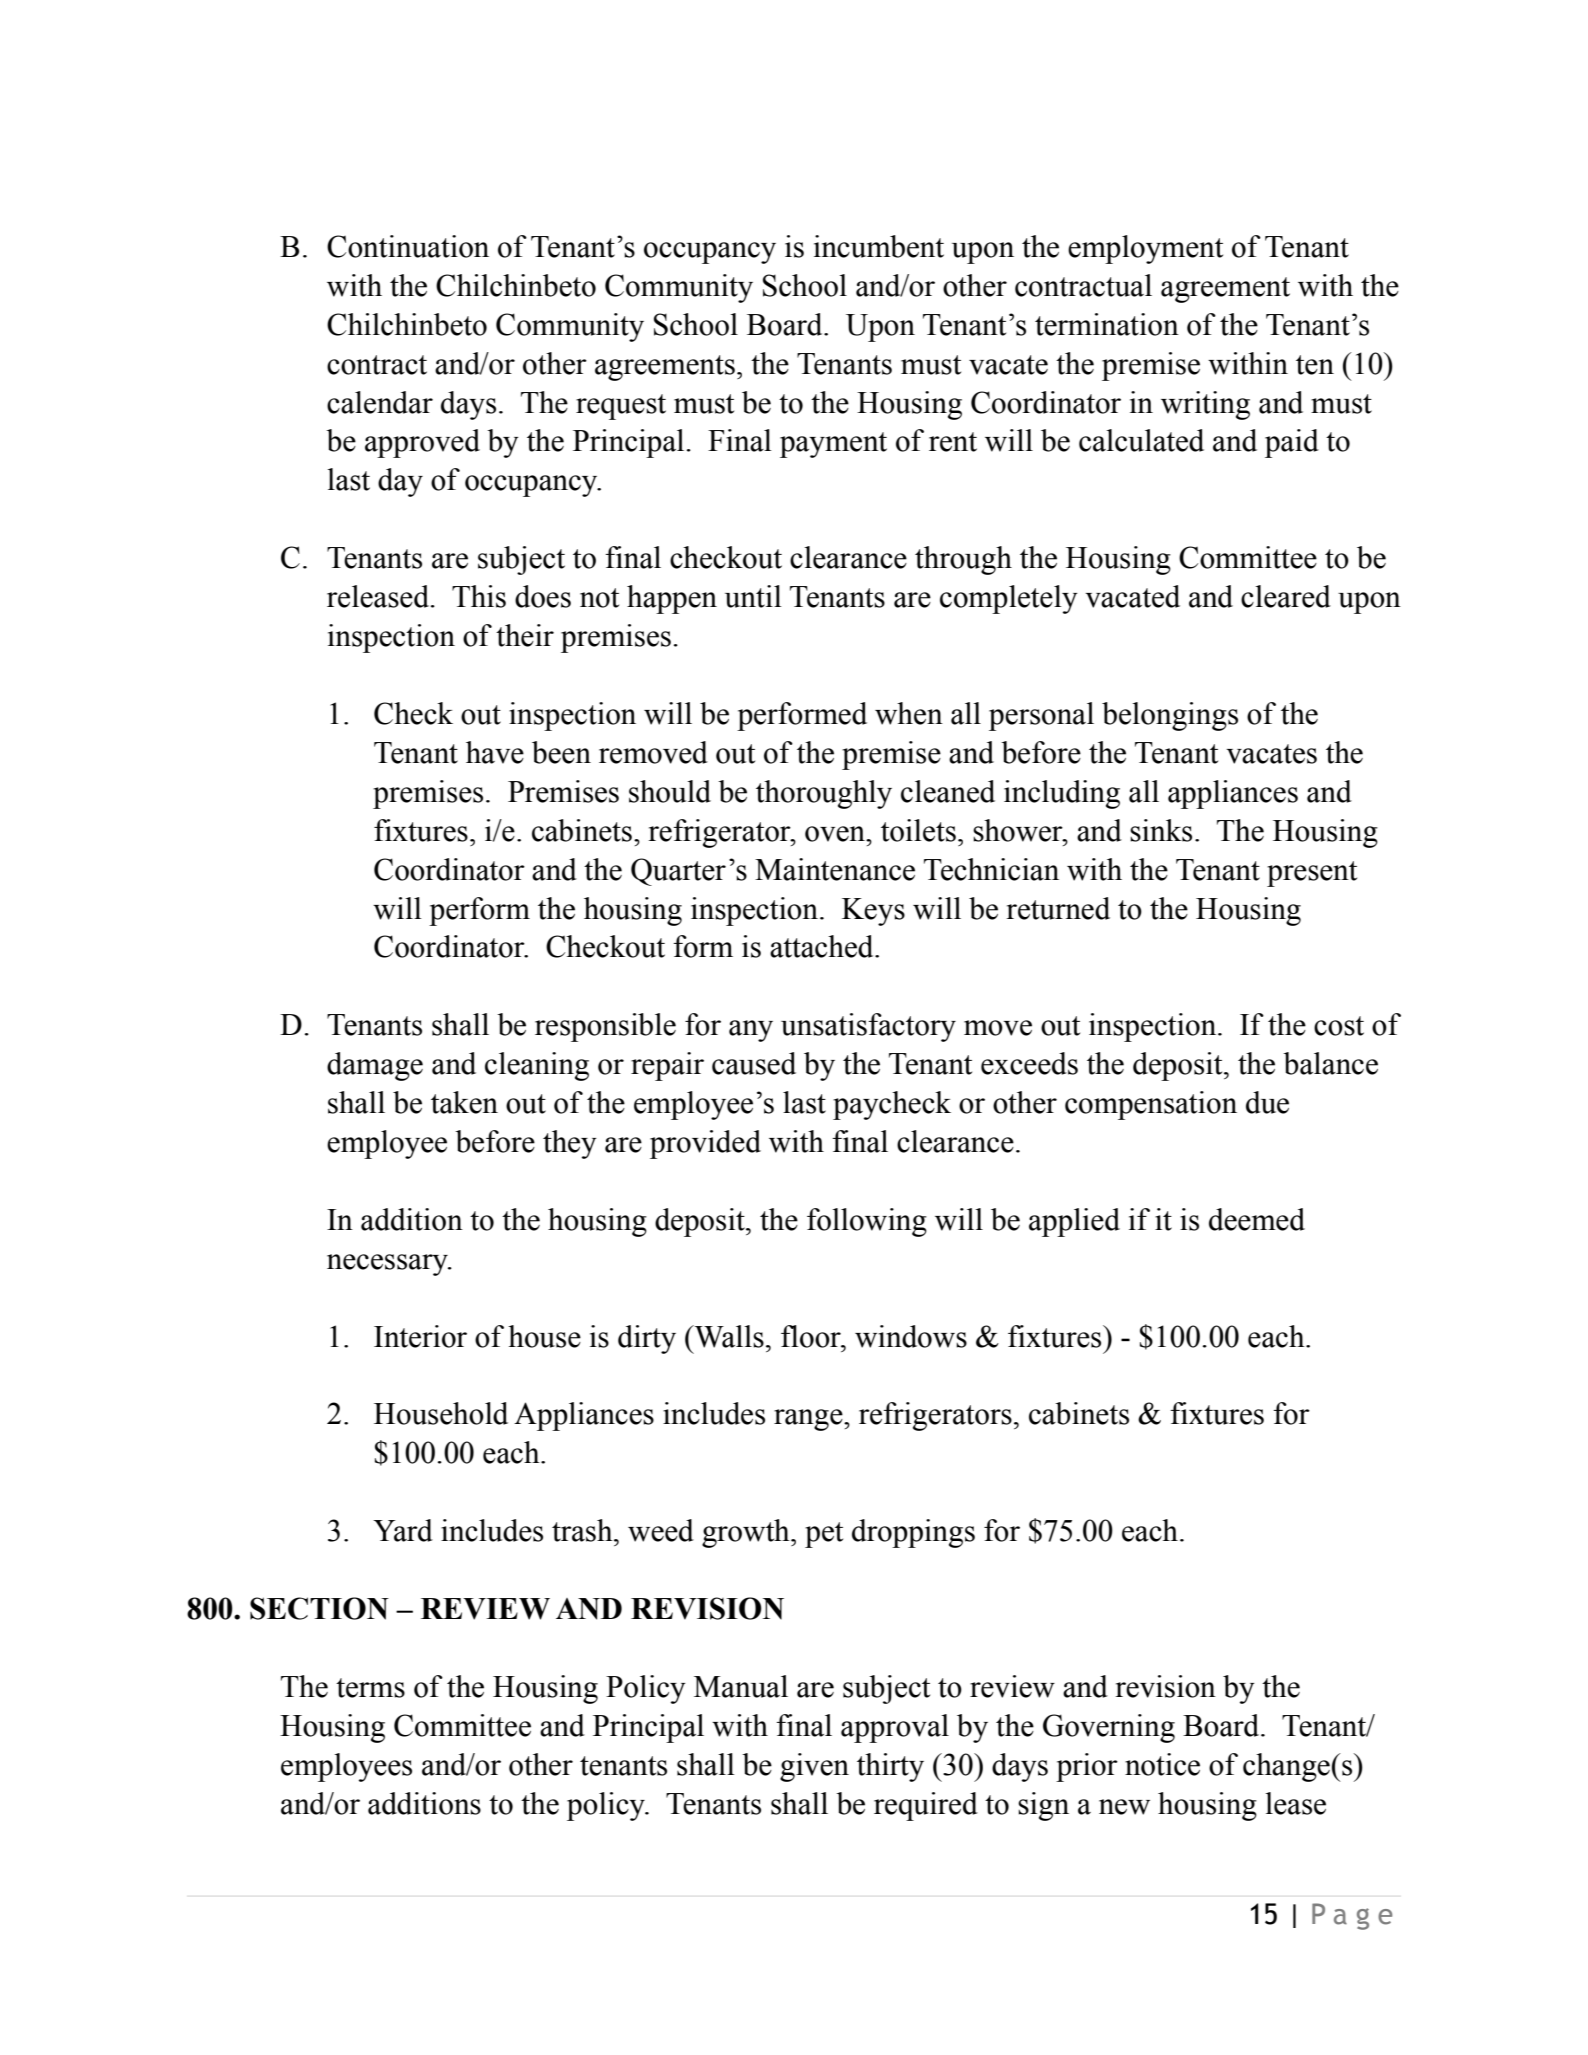  Describe the element at coordinates (370, 1688) in the page. I see `terms` at that location.
